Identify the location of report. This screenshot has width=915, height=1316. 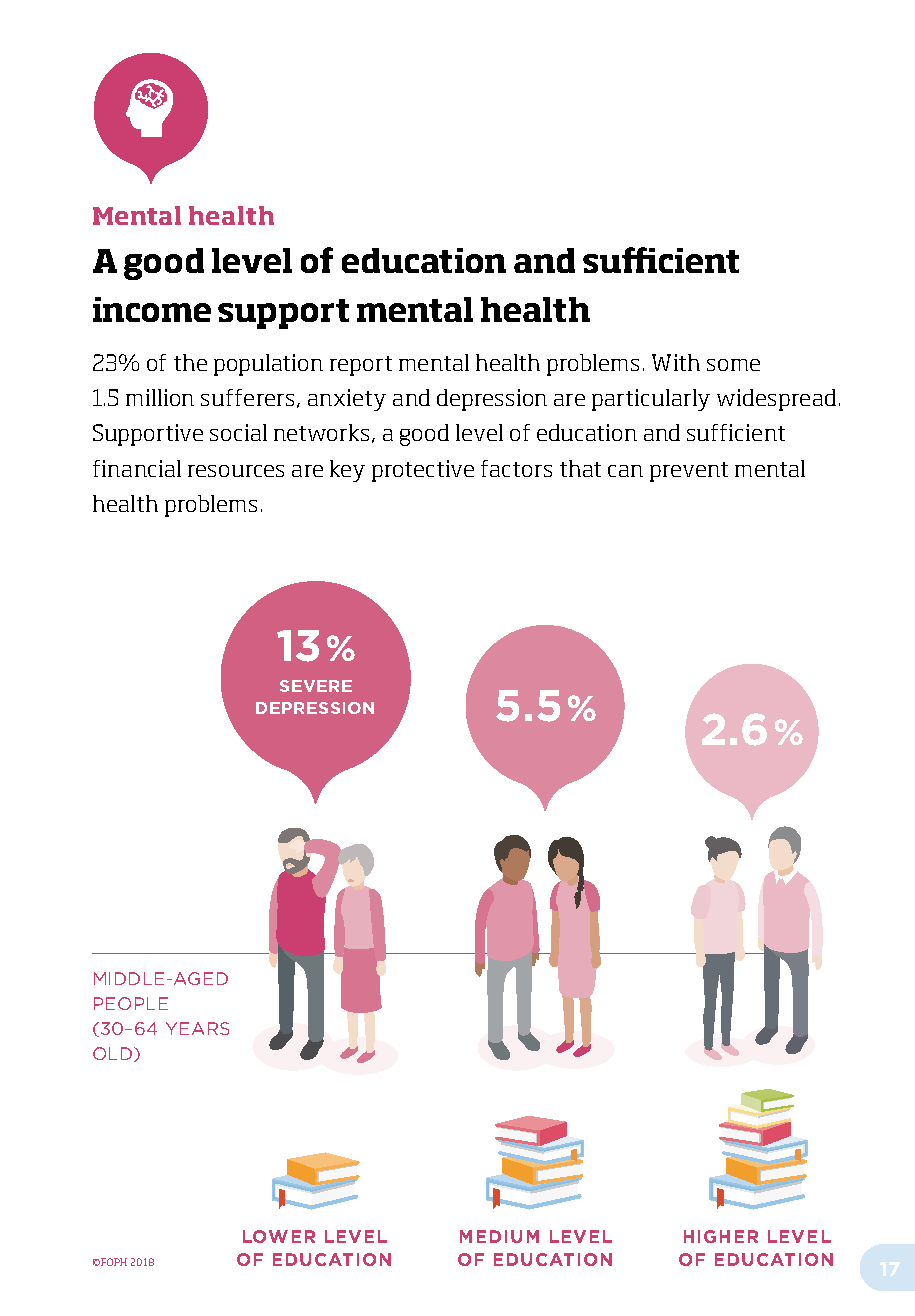
(361, 366).
